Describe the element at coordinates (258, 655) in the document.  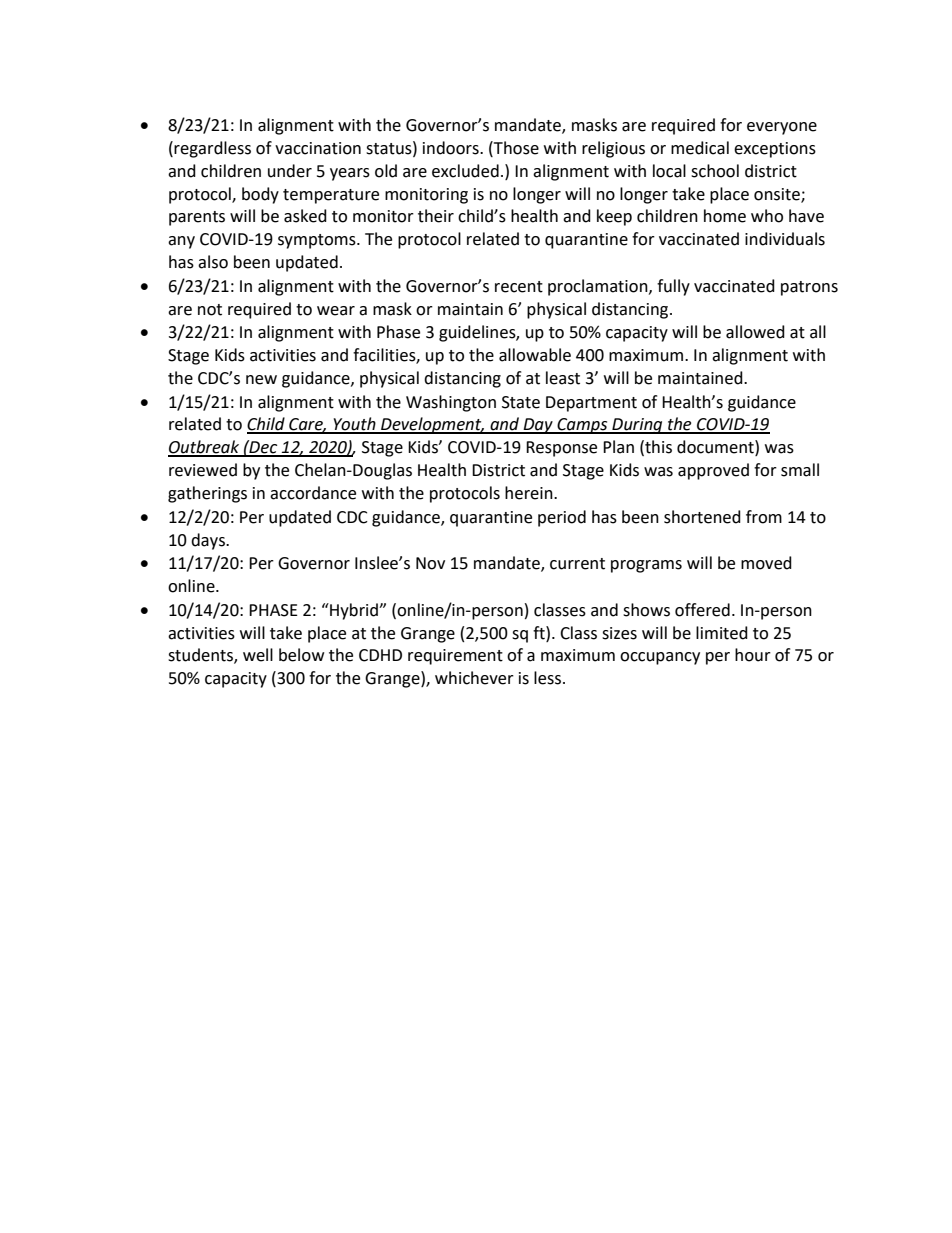
I see `well` at that location.
